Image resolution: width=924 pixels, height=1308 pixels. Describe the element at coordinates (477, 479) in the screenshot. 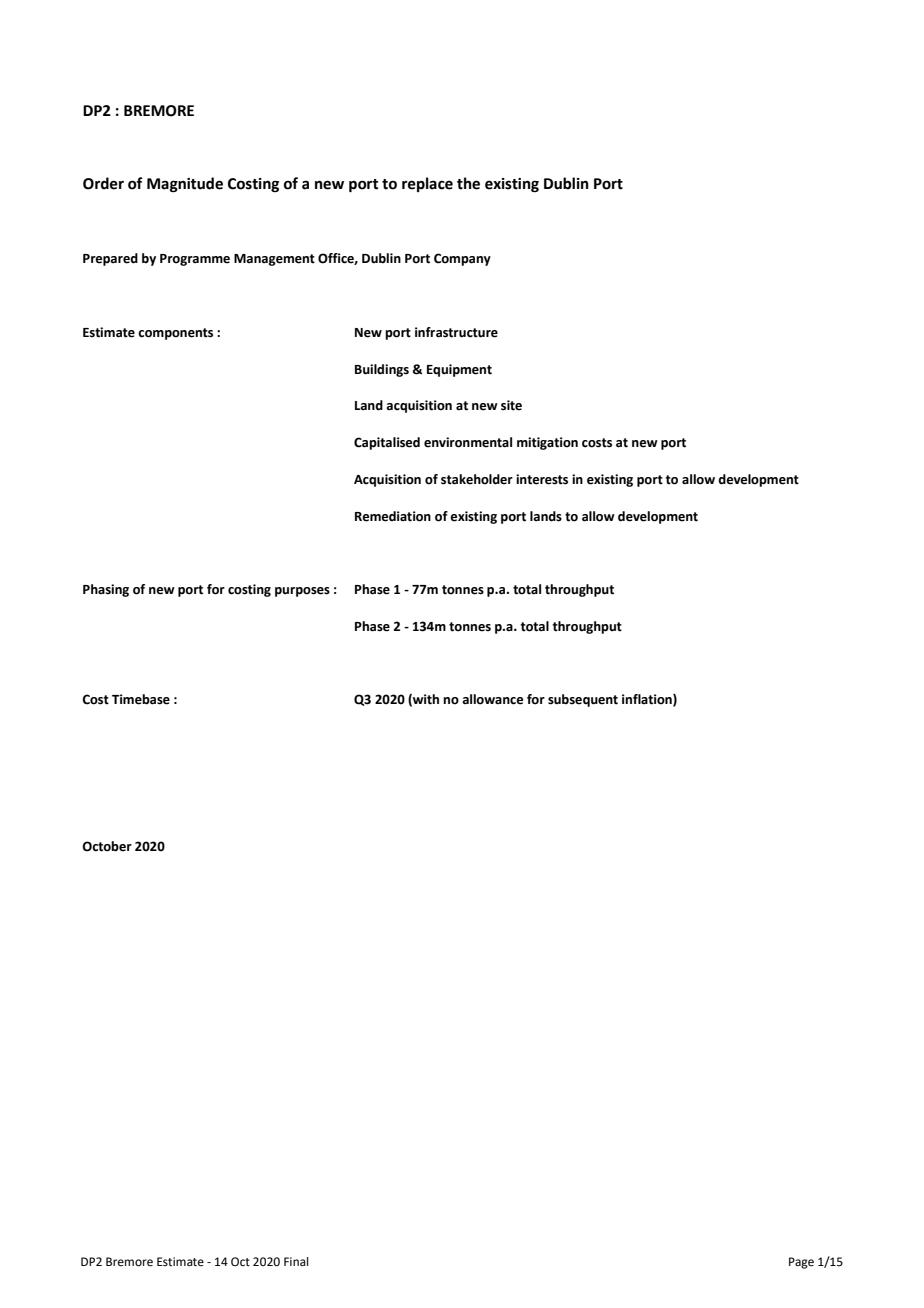

I see `stakeholder` at that location.
